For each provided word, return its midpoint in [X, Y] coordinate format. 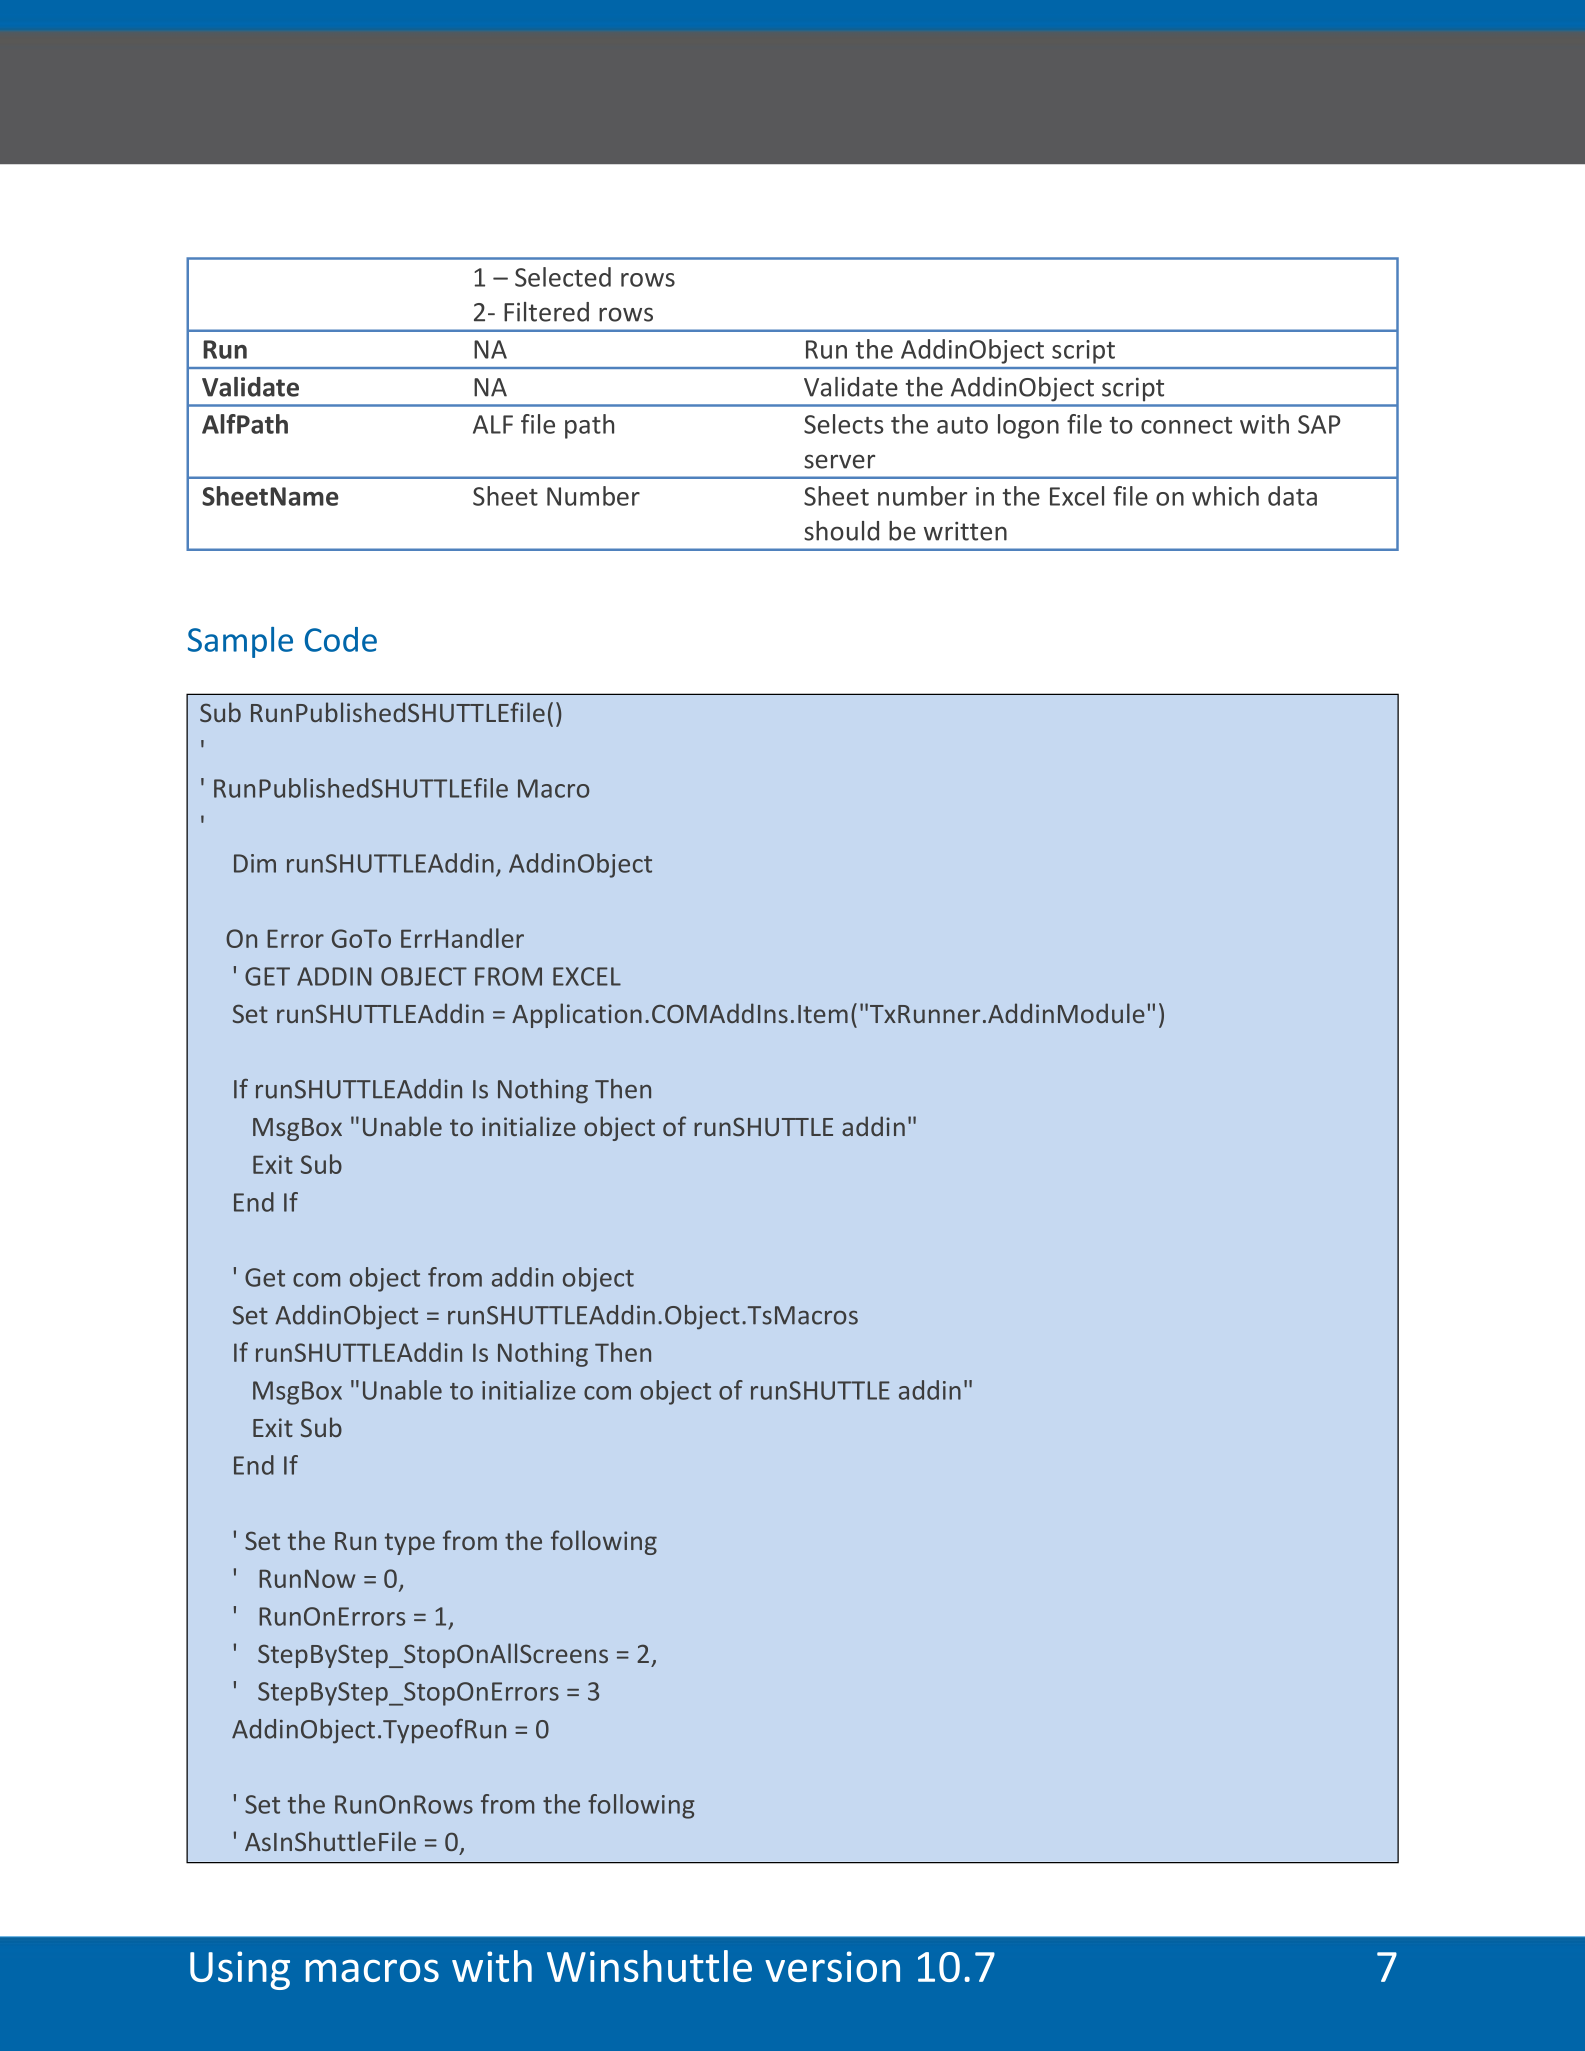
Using [240, 1970]
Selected [563, 277]
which [1225, 496]
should [841, 531]
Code [341, 639]
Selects [844, 424]
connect [1186, 425]
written [965, 531]
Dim [255, 863]
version [832, 1966]
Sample [240, 642]
